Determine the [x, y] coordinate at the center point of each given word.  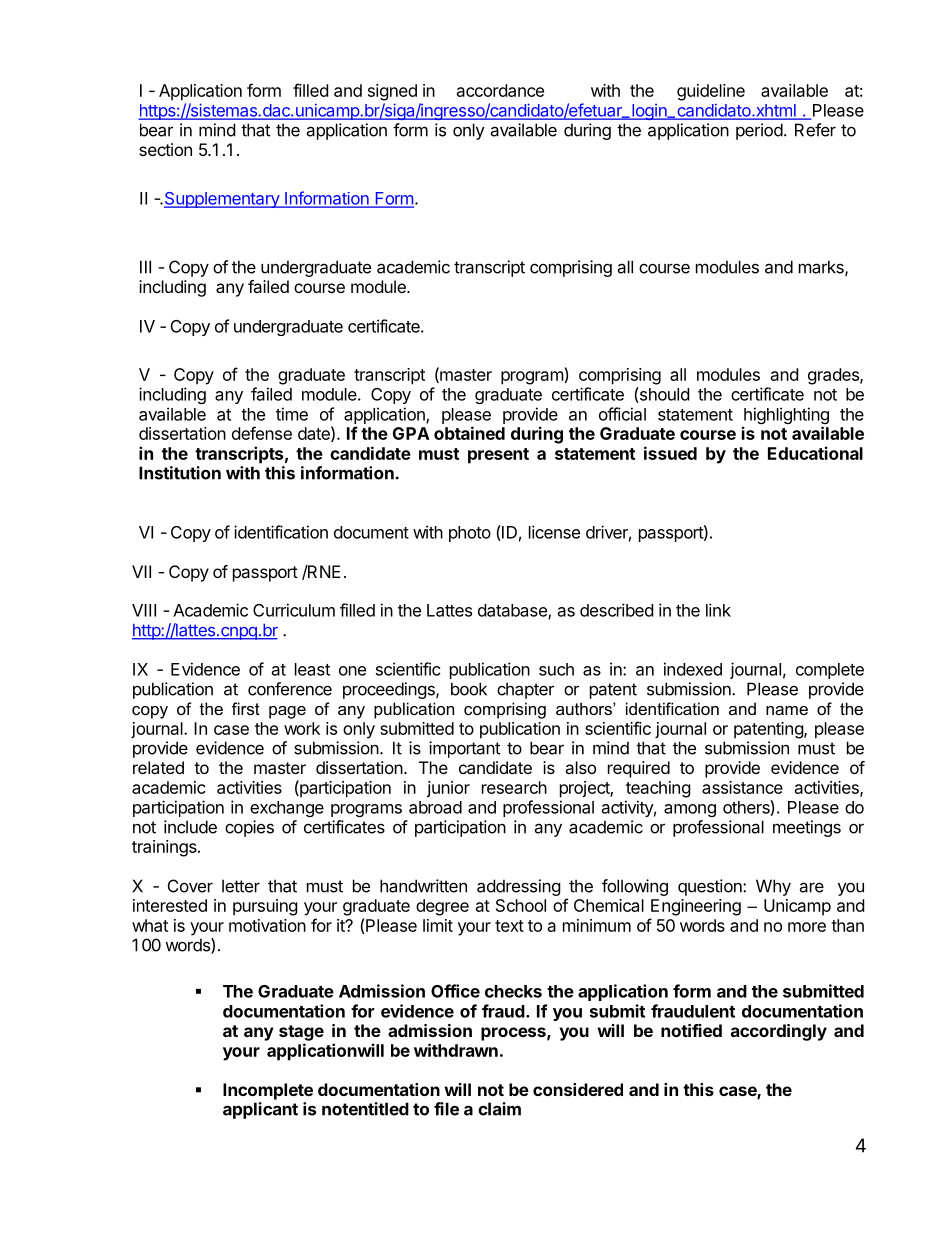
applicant [260, 1110]
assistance [742, 787]
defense [262, 433]
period [759, 131]
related [158, 767]
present [498, 456]
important [464, 749]
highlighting [785, 417]
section [165, 149]
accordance [500, 90]
